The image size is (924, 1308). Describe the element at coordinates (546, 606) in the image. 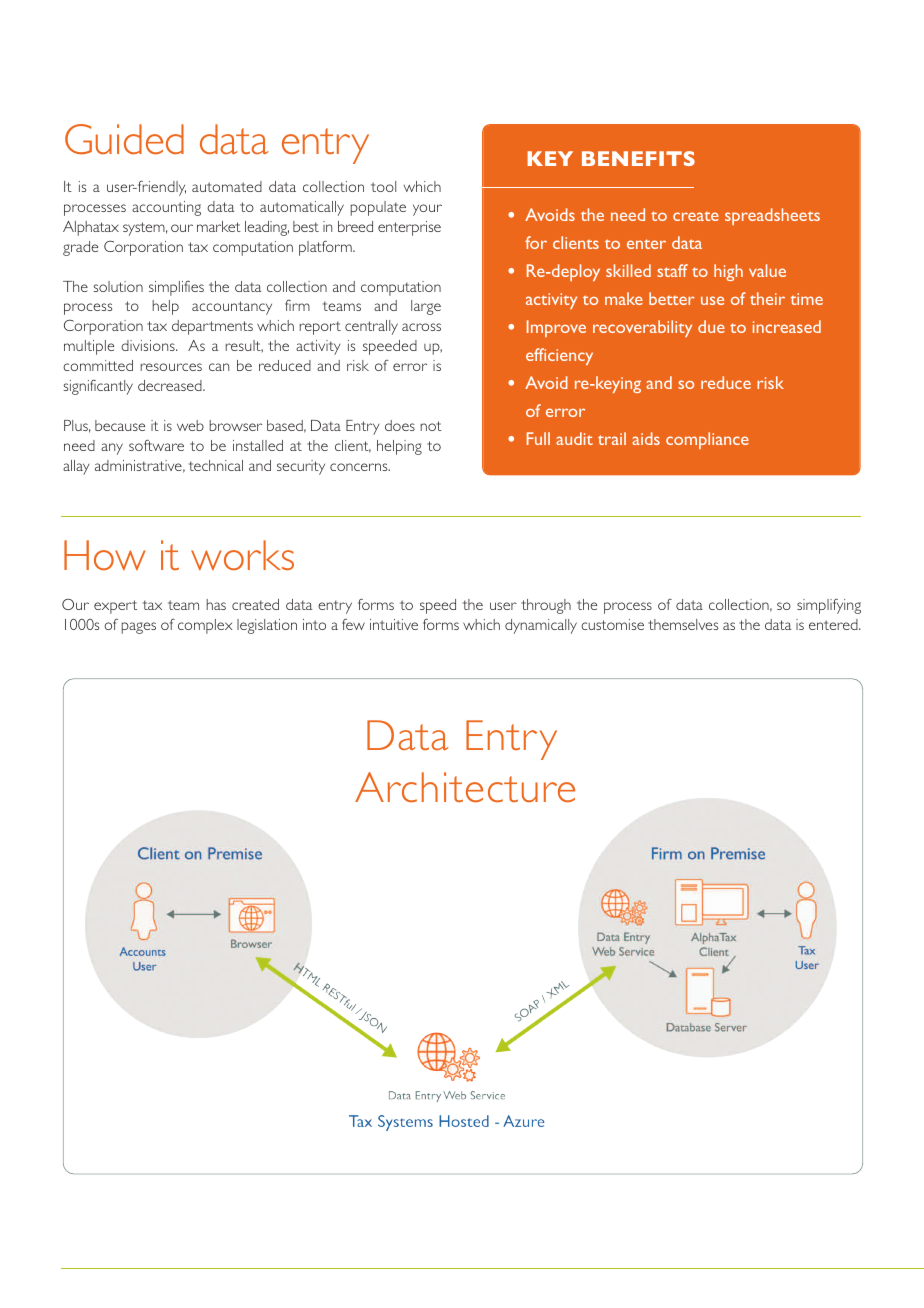

I see `through` at that location.
